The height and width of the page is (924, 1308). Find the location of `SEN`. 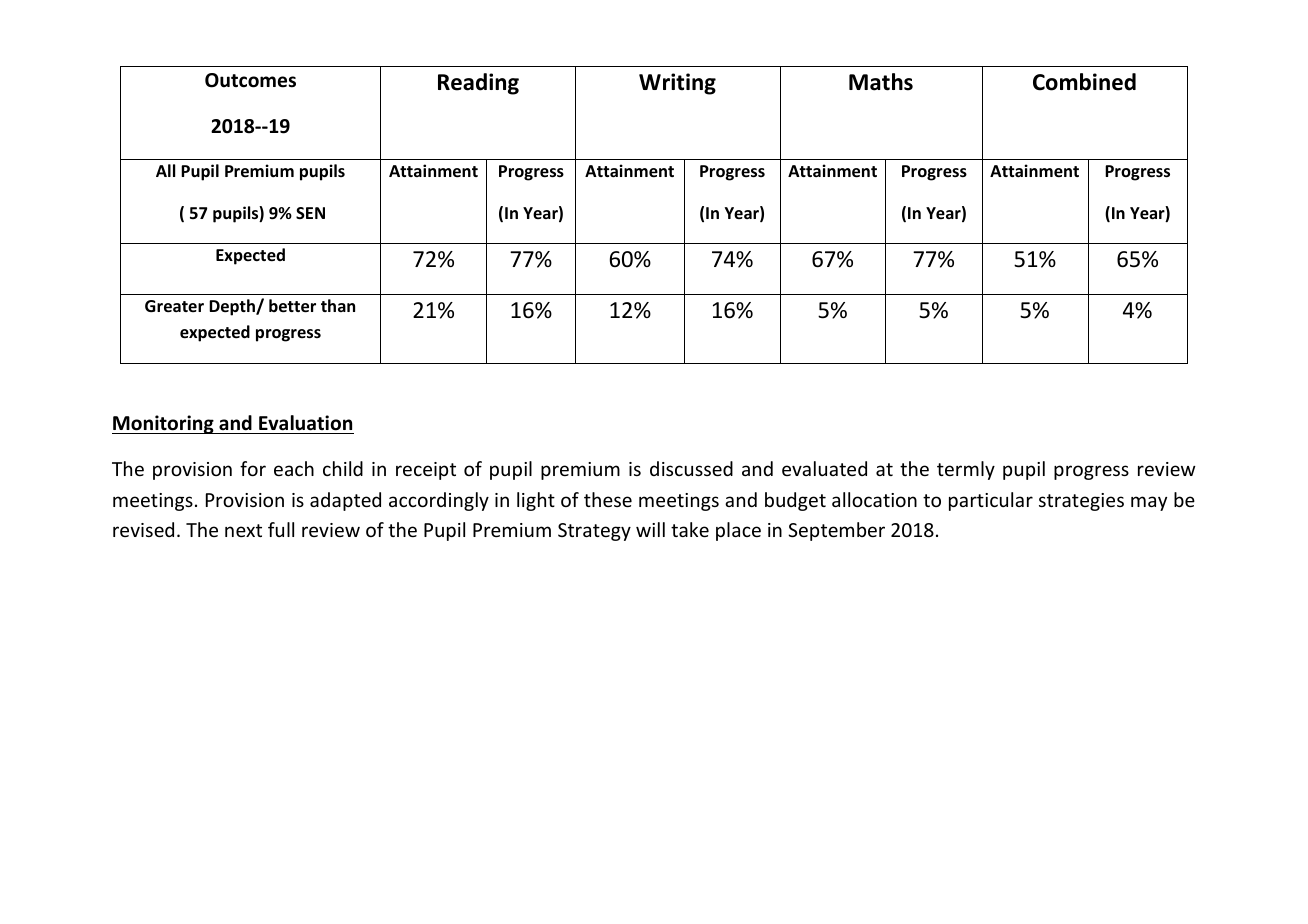

SEN is located at coordinates (310, 213).
